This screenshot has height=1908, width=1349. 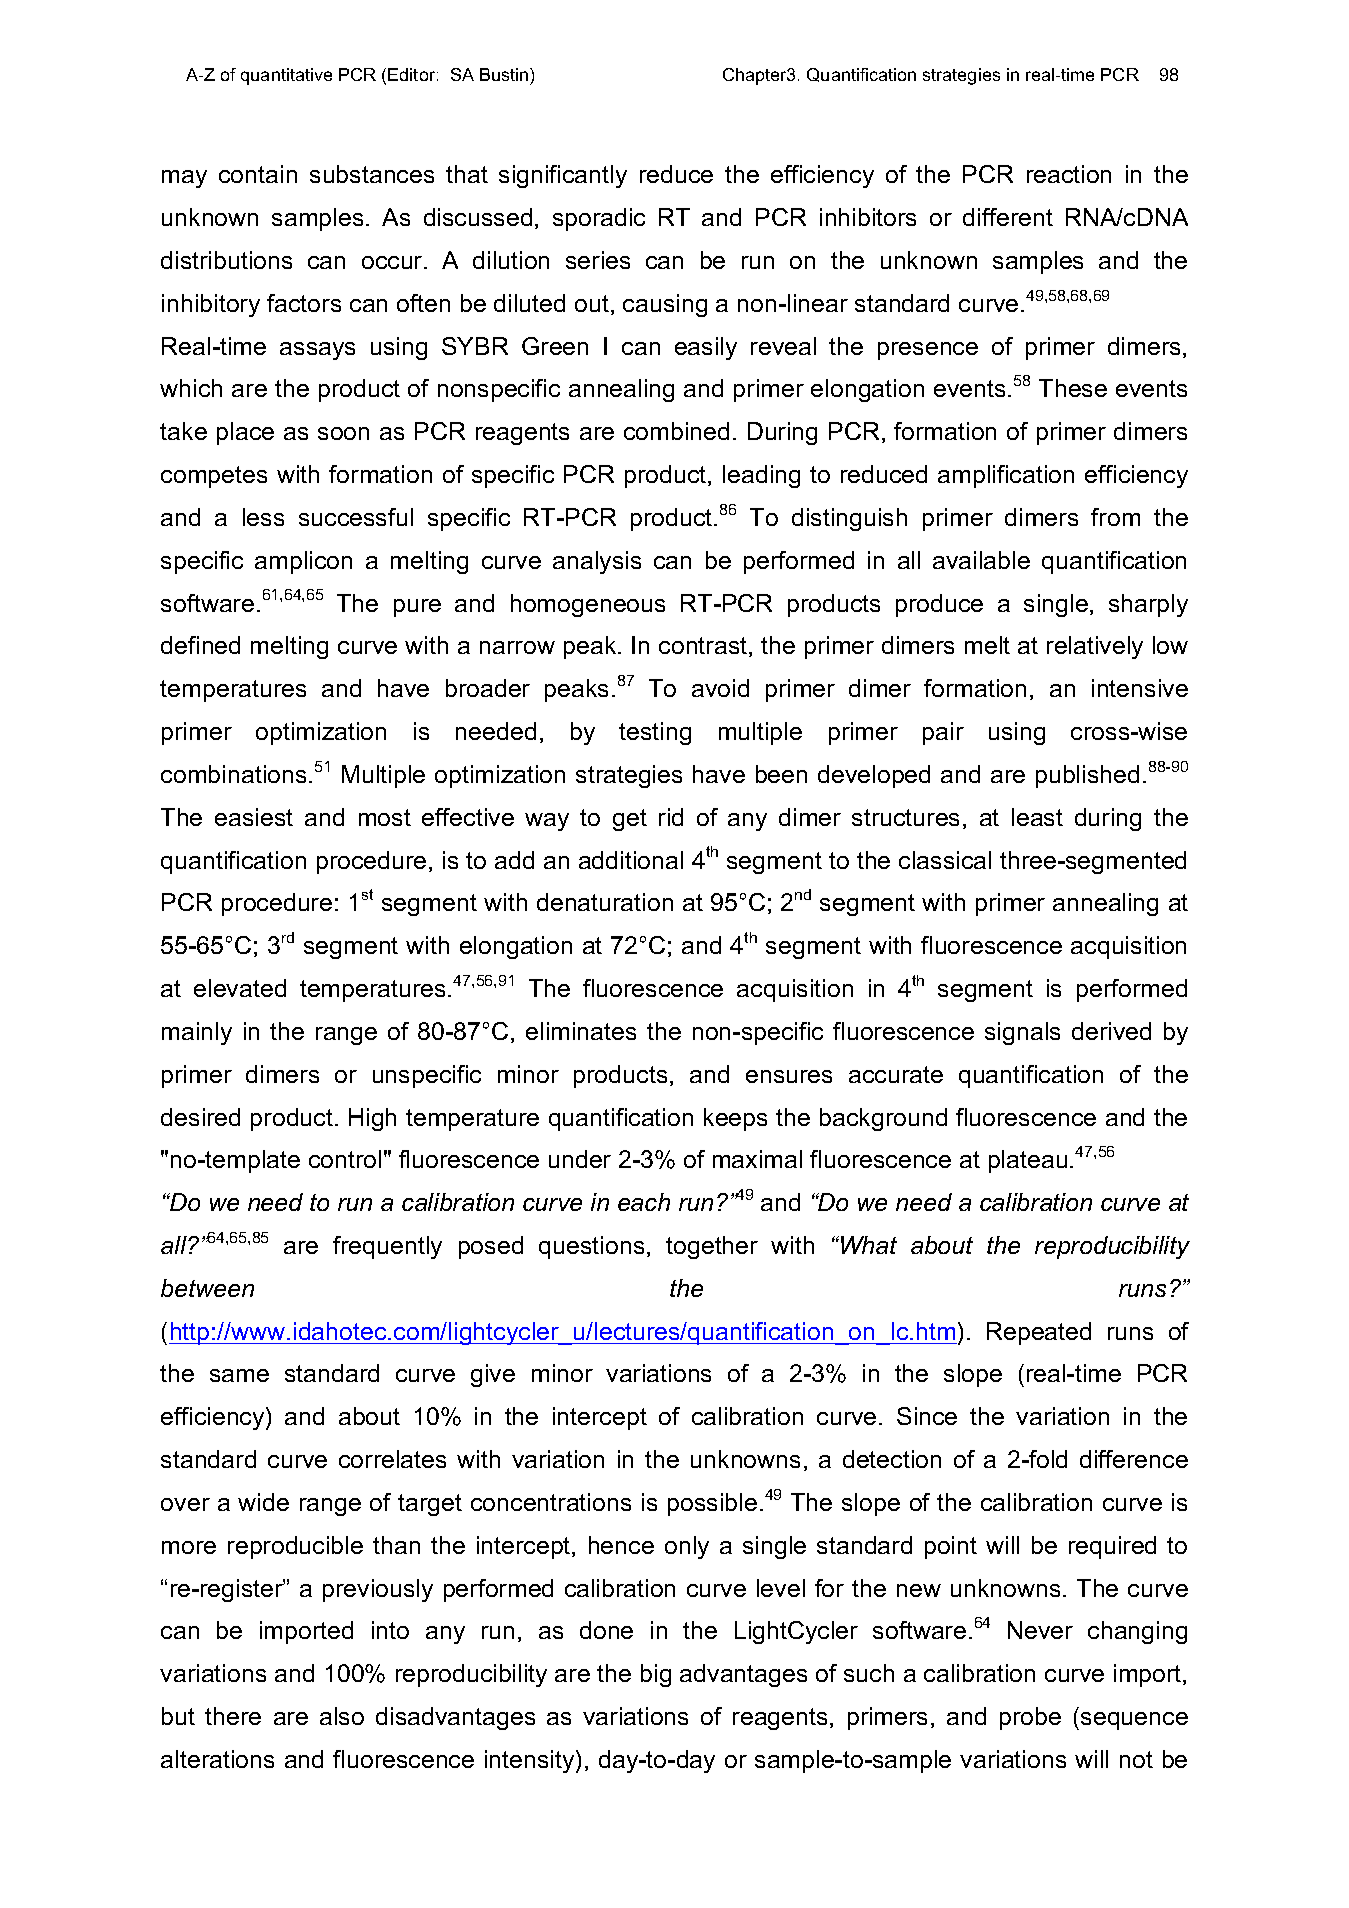 What do you see at coordinates (605, 902) in the screenshot?
I see `denaturation` at bounding box center [605, 902].
